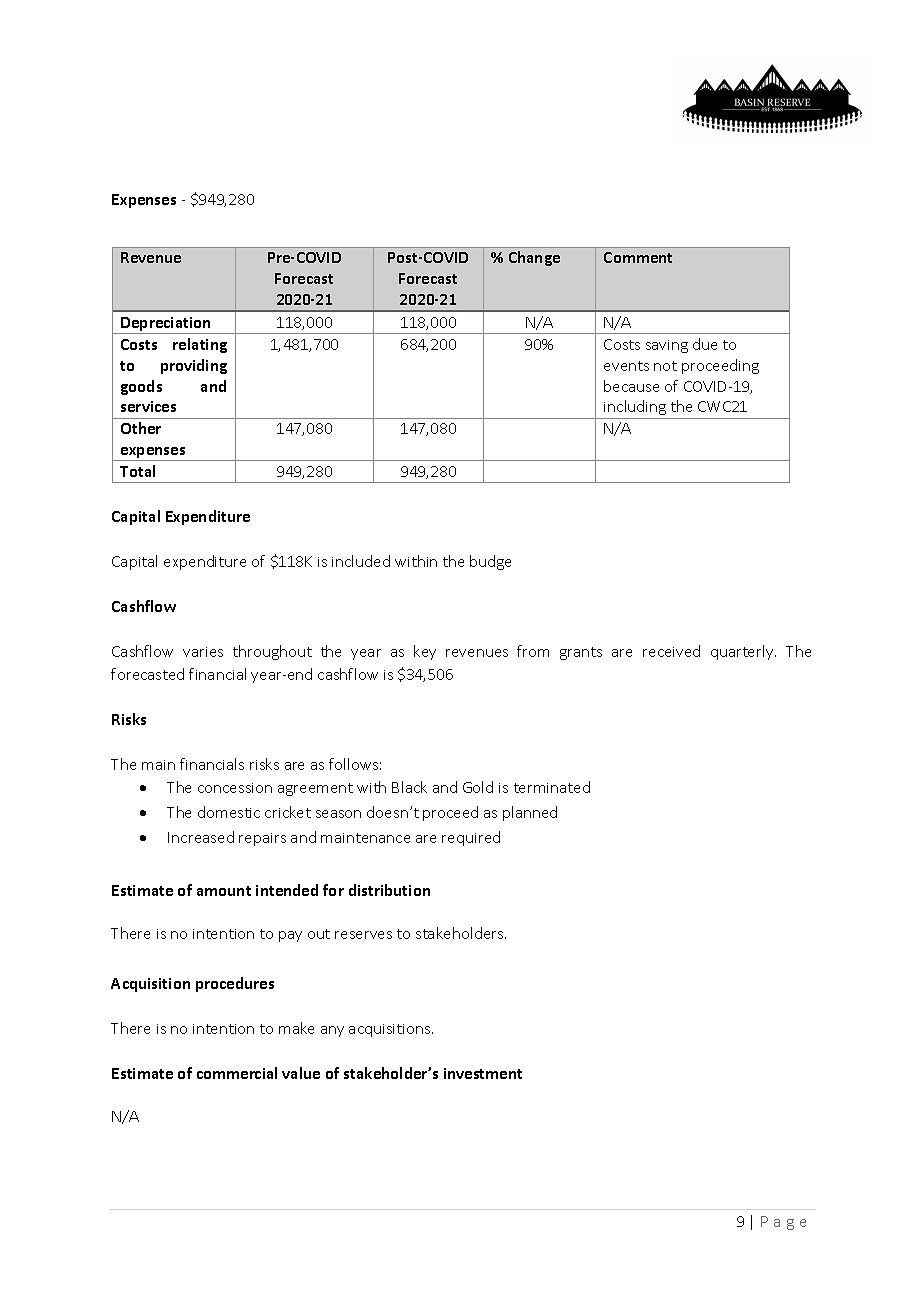  Describe the element at coordinates (638, 257) in the screenshot. I see `Comment` at that location.
